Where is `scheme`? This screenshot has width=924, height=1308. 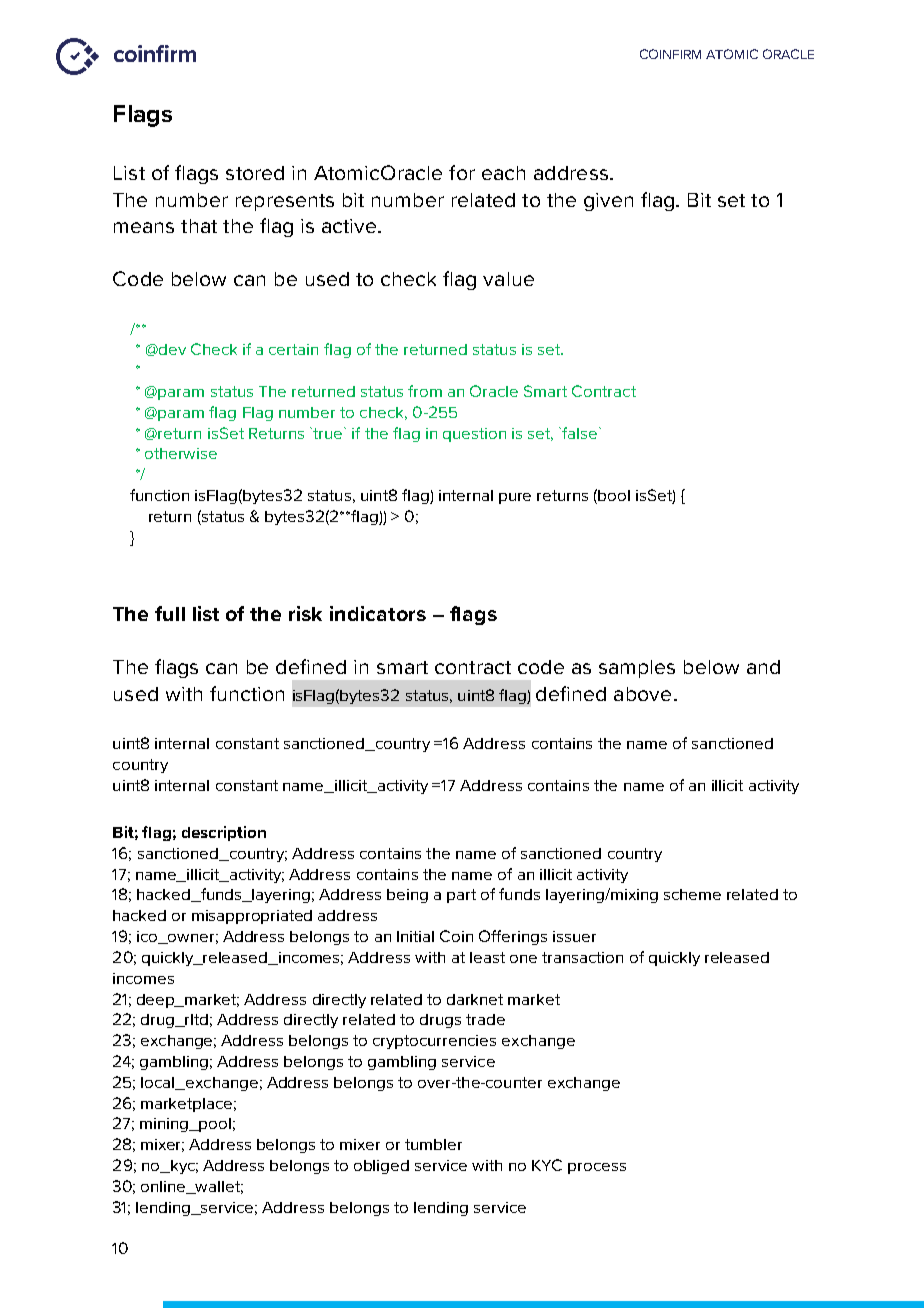
scheme is located at coordinates (692, 894).
